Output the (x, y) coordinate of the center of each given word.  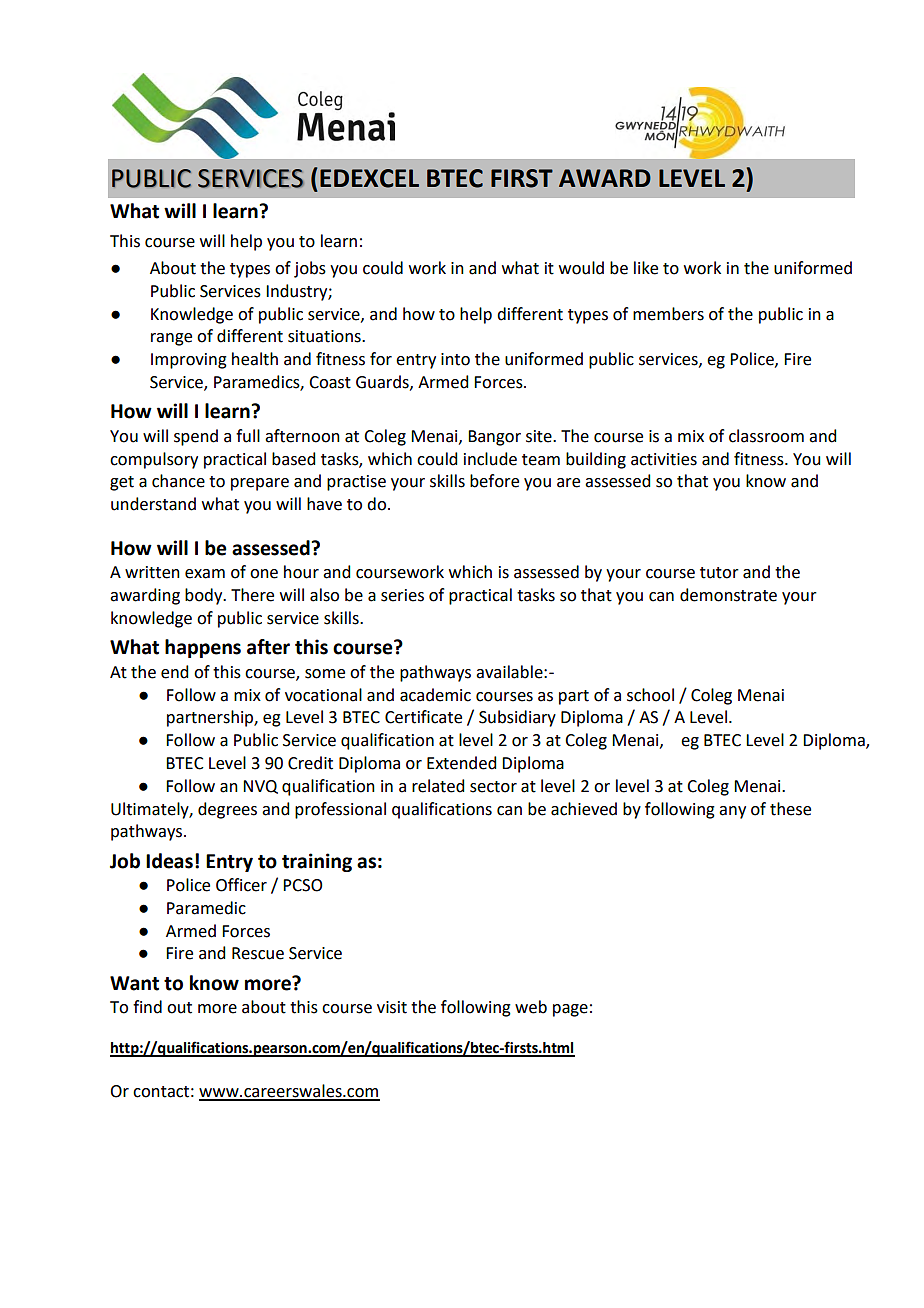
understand (153, 504)
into (455, 359)
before (494, 481)
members (668, 314)
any (732, 812)
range (171, 339)
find (147, 1007)
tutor (719, 573)
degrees (227, 810)
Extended (461, 763)
